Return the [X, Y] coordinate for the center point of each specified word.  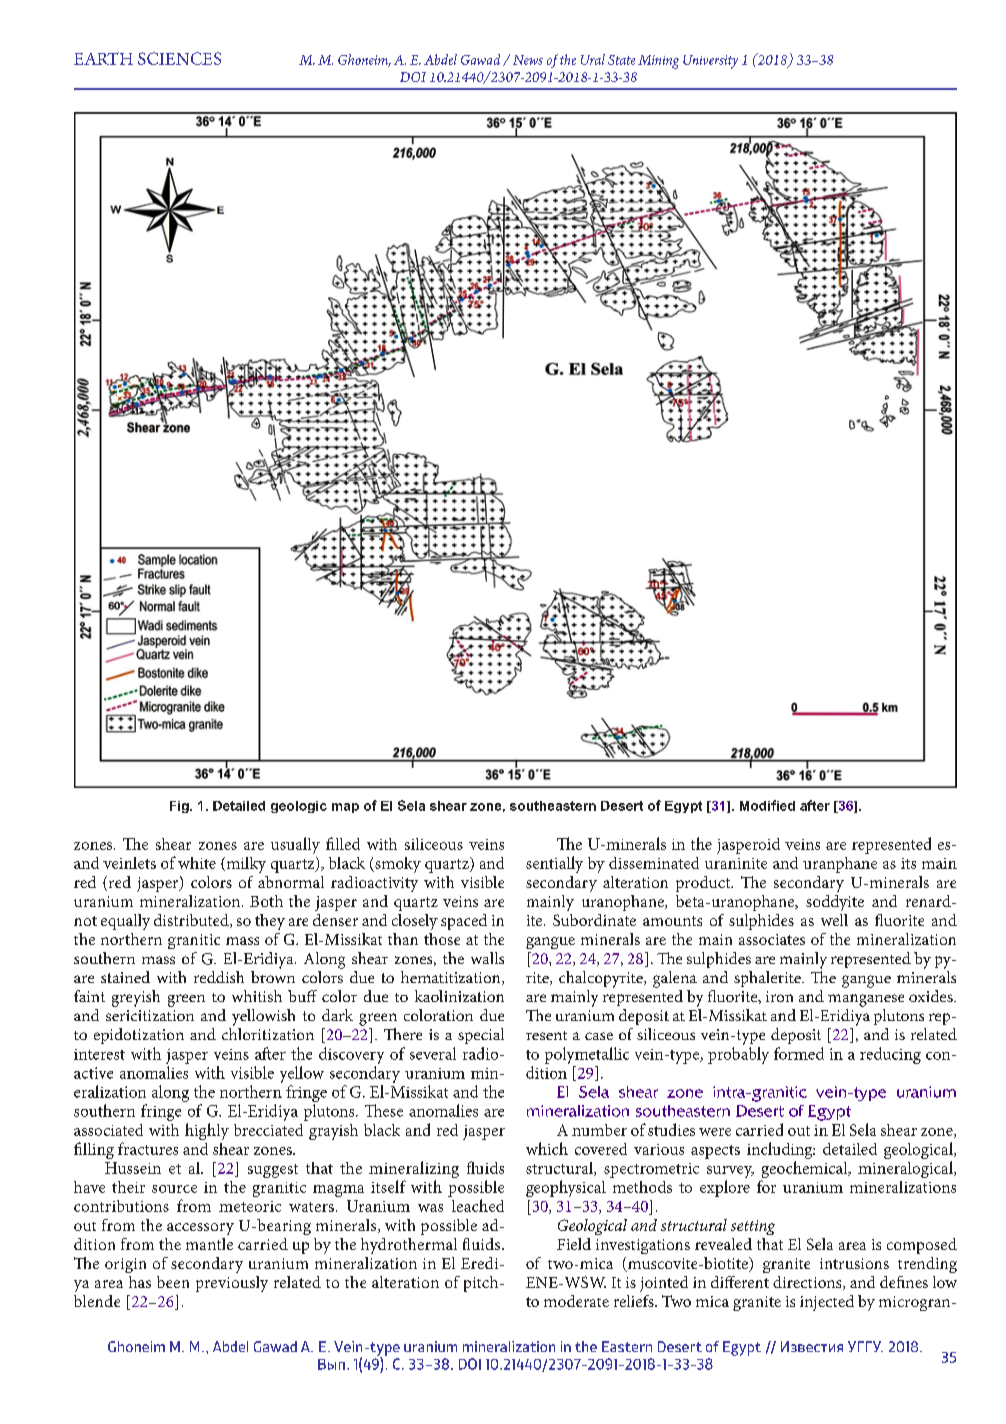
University [710, 62]
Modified [767, 805]
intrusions [854, 1263]
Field [574, 1244]
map [345, 808]
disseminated [654, 863]
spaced [464, 922]
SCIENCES [179, 58]
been [173, 1282]
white [197, 863]
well [834, 920]
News [528, 60]
